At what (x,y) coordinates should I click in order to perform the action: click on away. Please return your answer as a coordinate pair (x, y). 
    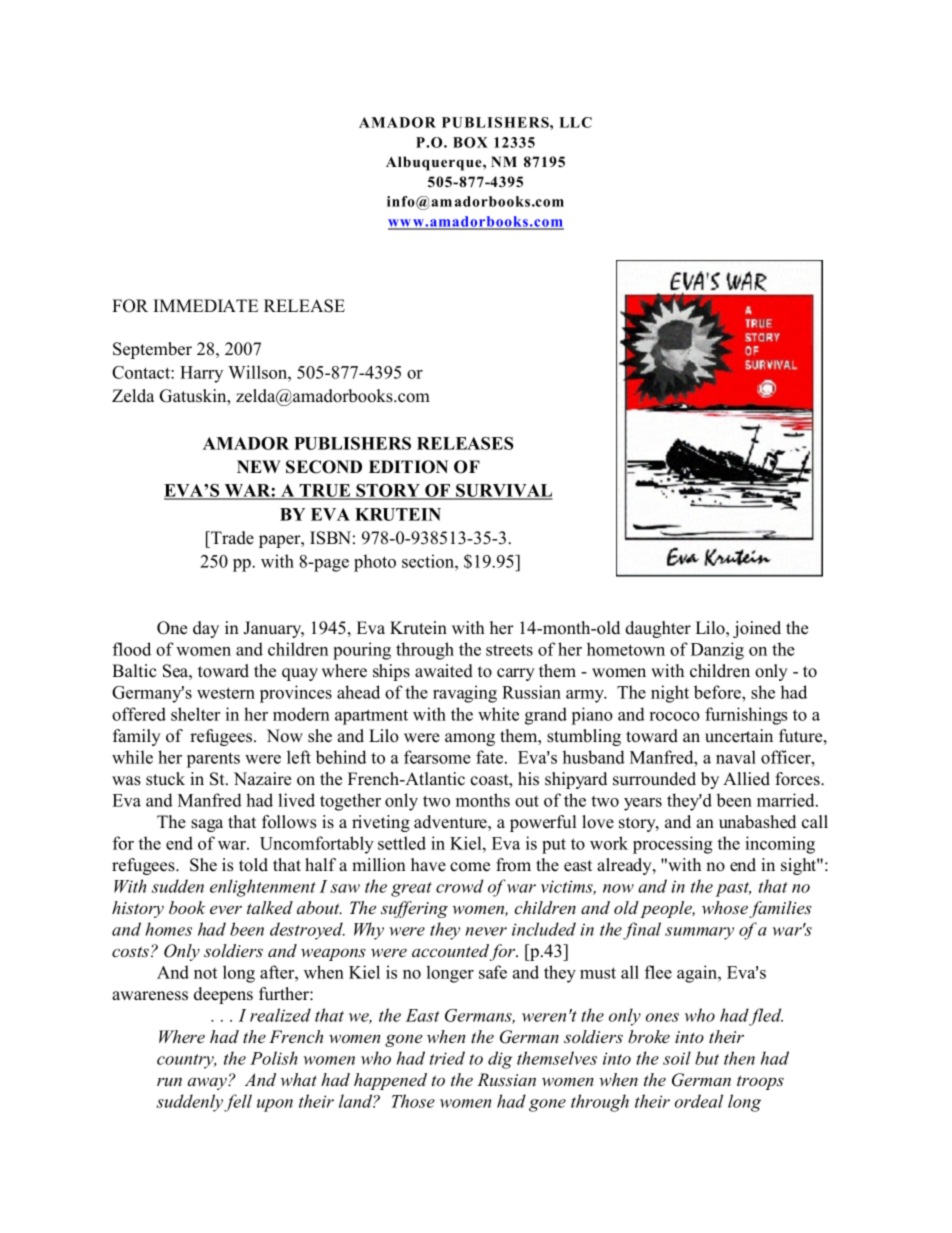
    Looking at the image, I should click on (208, 1083).
